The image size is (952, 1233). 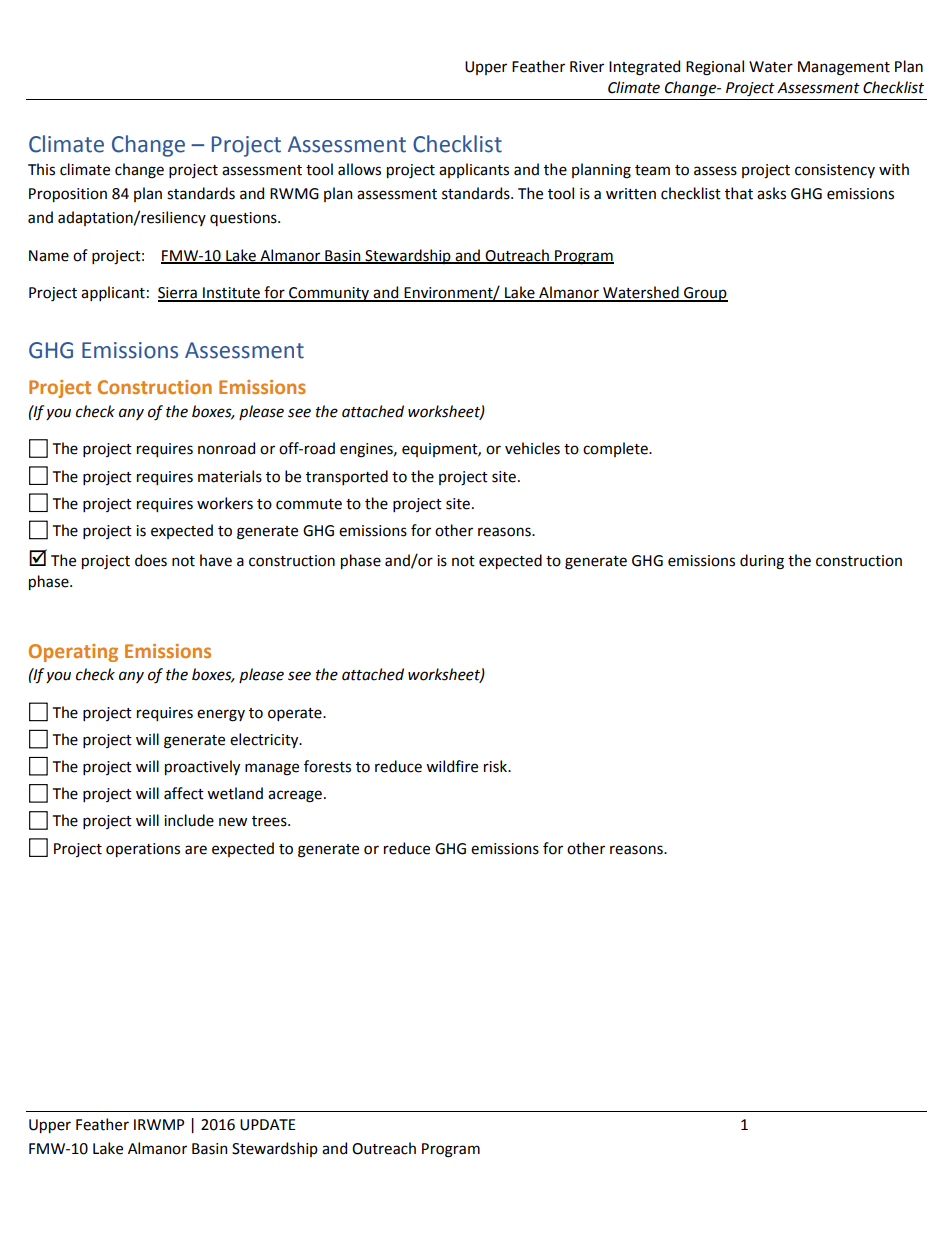 What do you see at coordinates (309, 504) in the image?
I see `commute` at bounding box center [309, 504].
